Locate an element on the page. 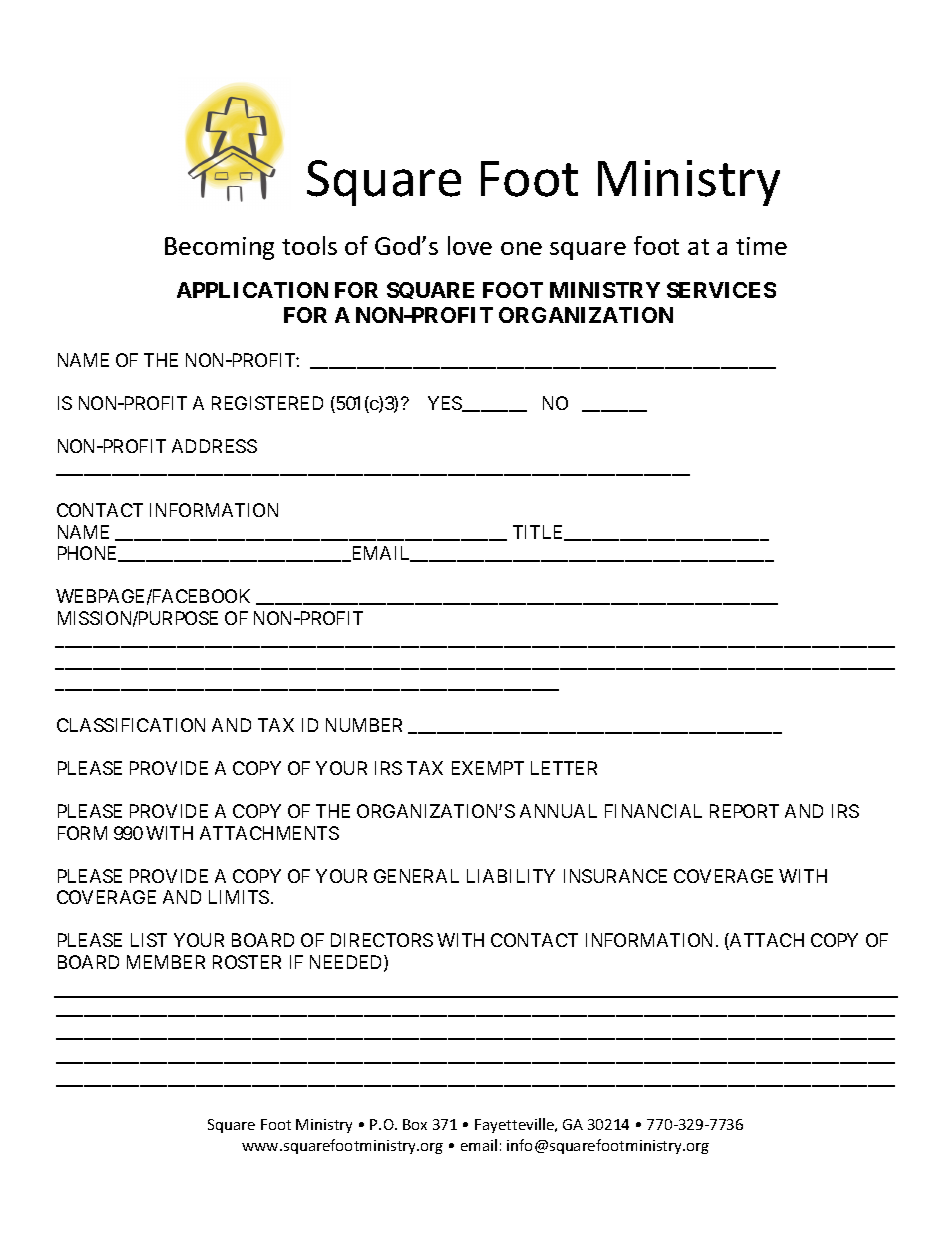  REGISTERED is located at coordinates (267, 403).
